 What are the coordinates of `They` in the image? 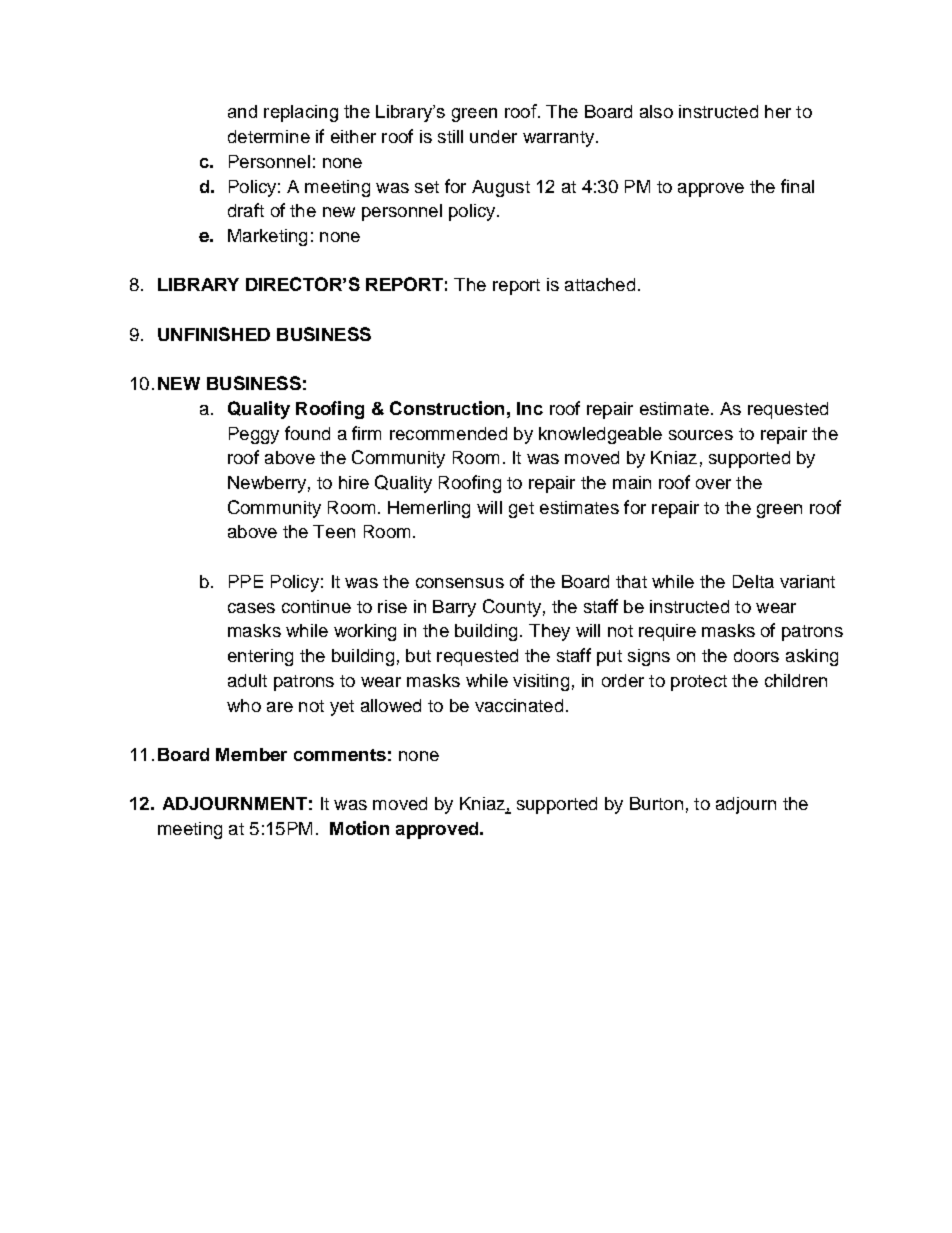 It's located at (549, 632).
